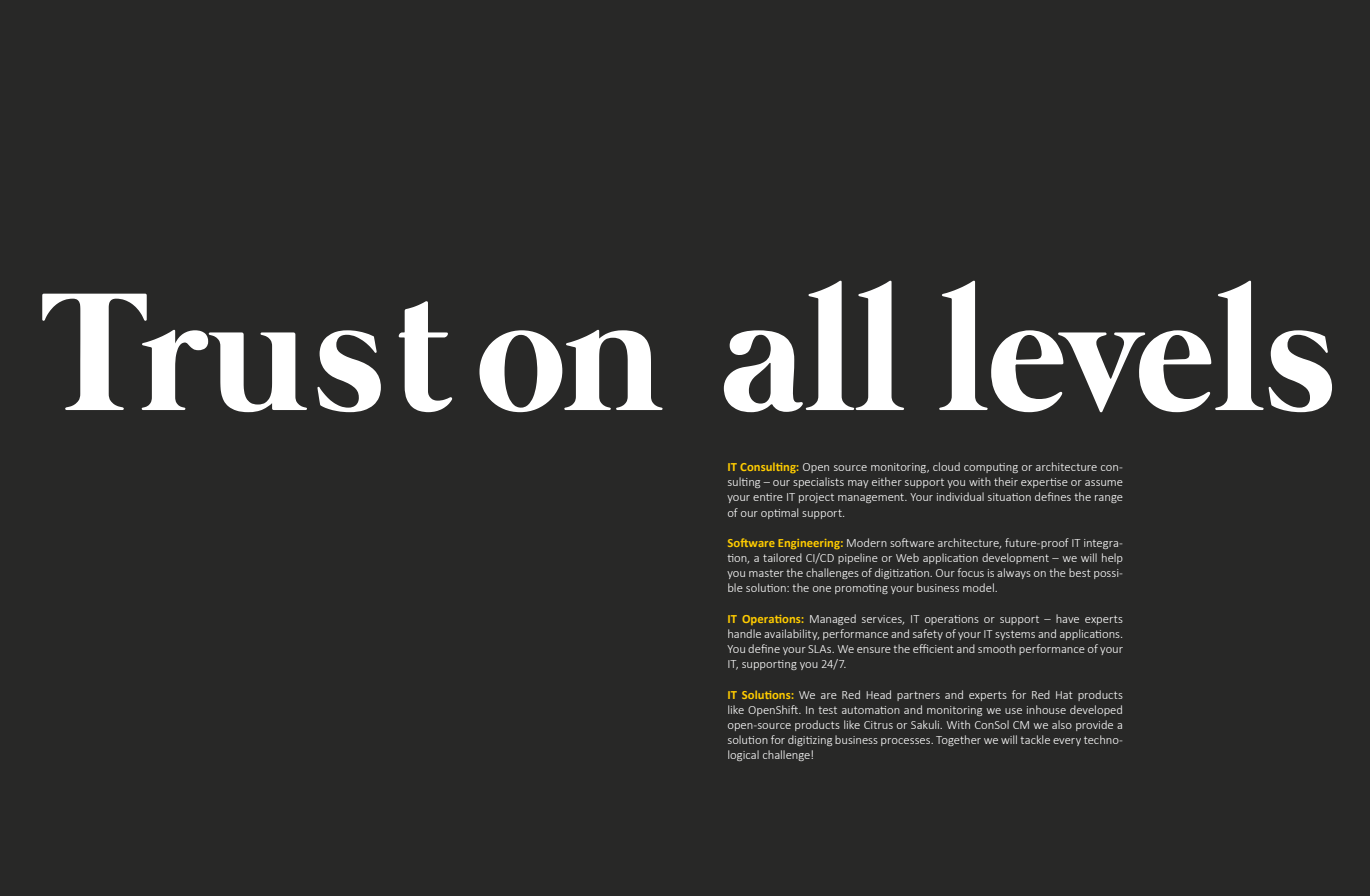 The width and height of the screenshot is (1370, 896). I want to click on have, so click(1067, 618).
